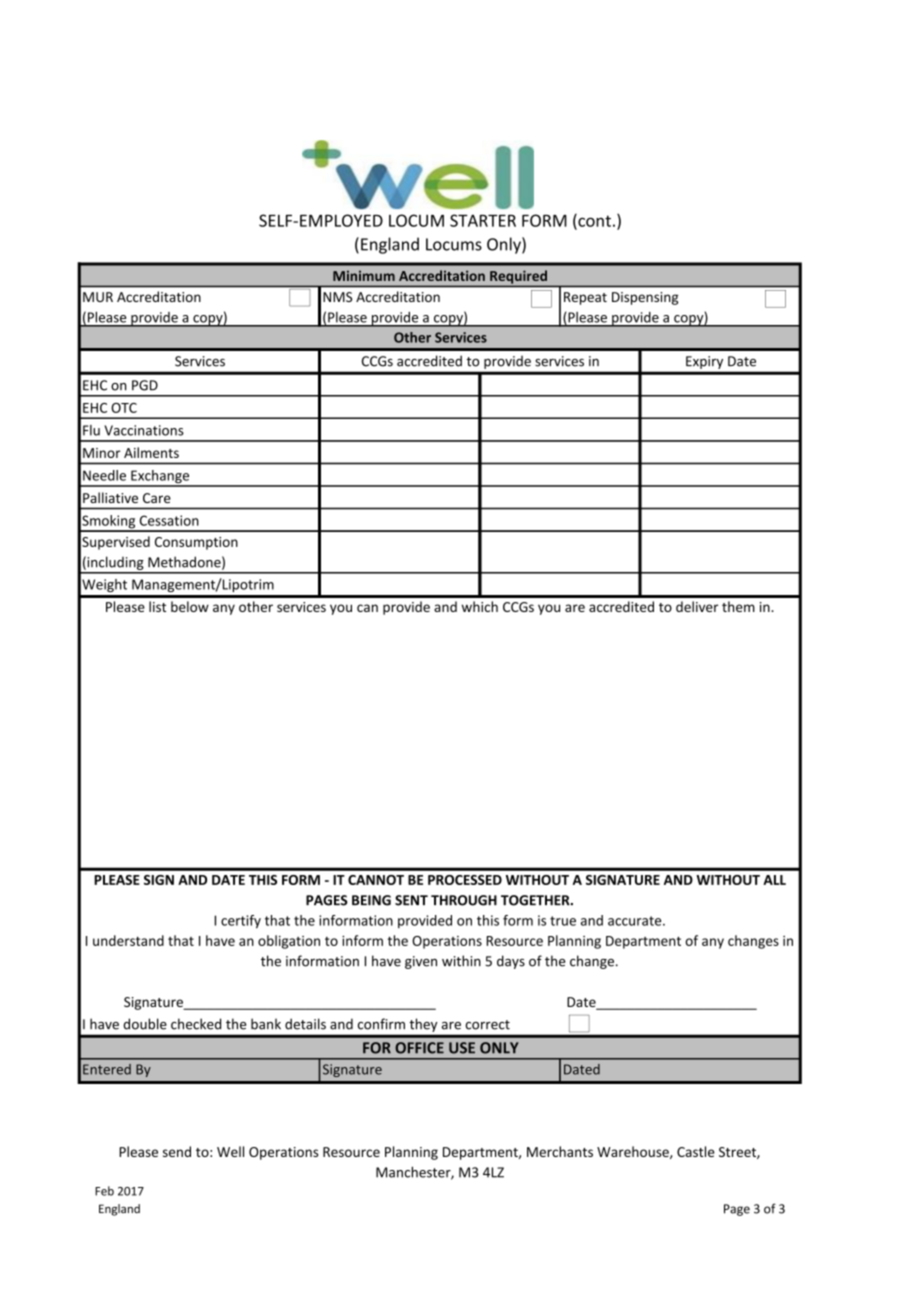  What do you see at coordinates (697, 606) in the screenshot?
I see `deliver` at bounding box center [697, 606].
